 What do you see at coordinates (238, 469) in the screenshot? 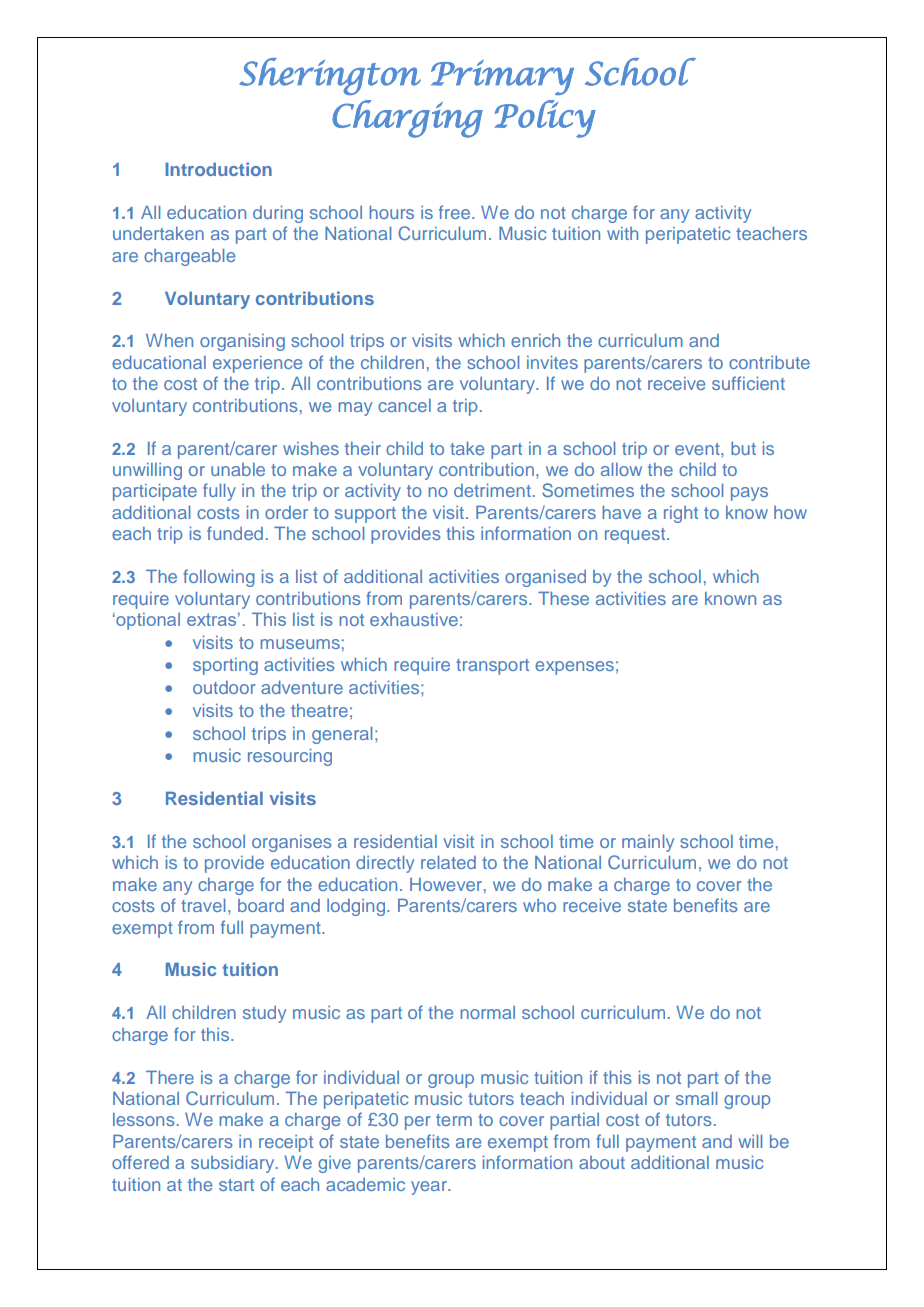
I see `unable` at bounding box center [238, 469].
